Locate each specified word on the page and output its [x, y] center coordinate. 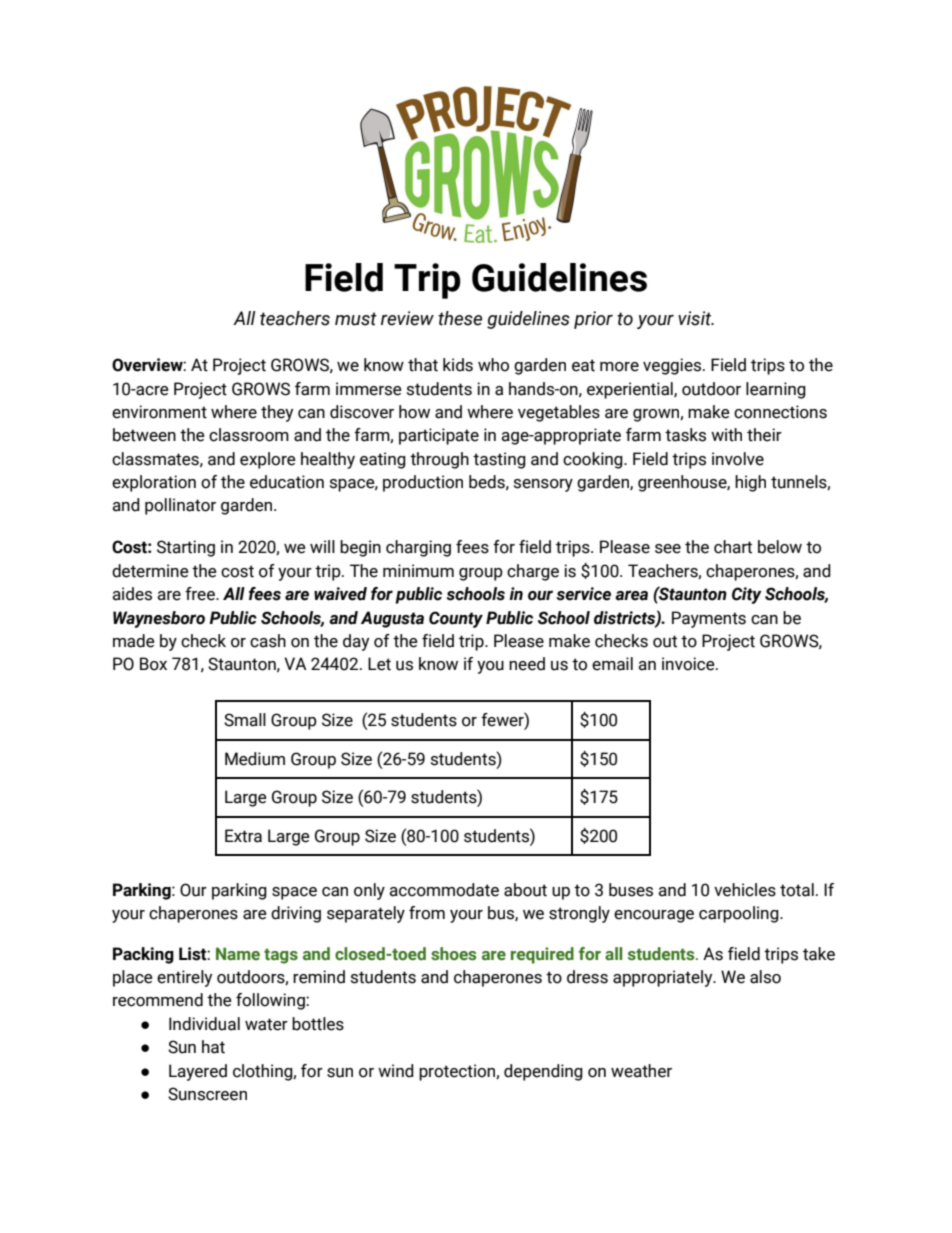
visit [696, 318]
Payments [709, 619]
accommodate [444, 890]
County [456, 619]
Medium [255, 759]
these [460, 318]
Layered [198, 1072]
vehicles [745, 890]
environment [159, 412]
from [427, 913]
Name [238, 954]
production [423, 483]
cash [268, 641]
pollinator [180, 506]
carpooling [740, 914]
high [750, 483]
